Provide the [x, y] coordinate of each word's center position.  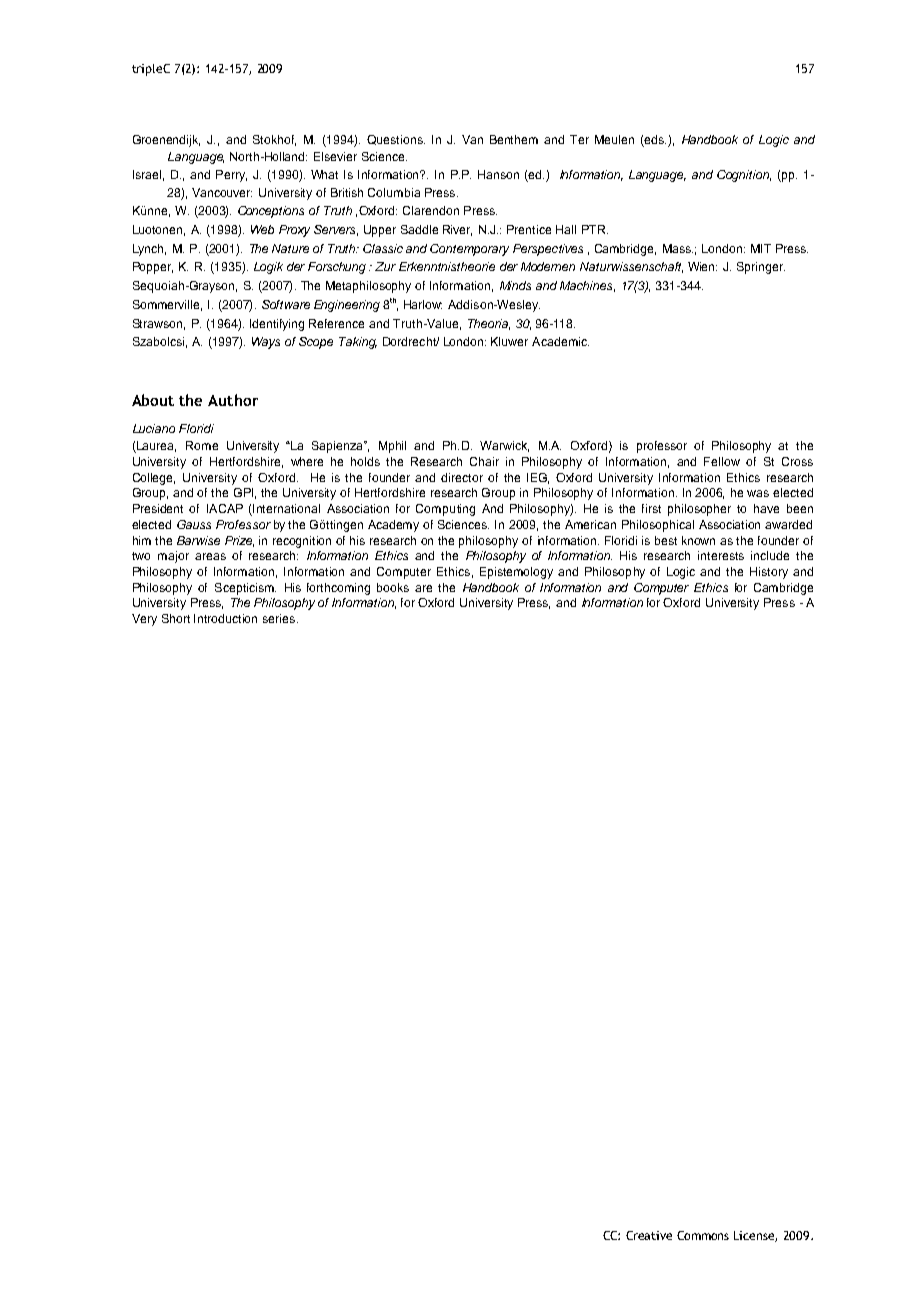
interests [721, 555]
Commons [703, 1235]
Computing [445, 510]
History [769, 573]
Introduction [225, 618]
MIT [761, 248]
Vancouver [222, 192]
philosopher [699, 510]
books [393, 587]
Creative [649, 1235]
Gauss [194, 524]
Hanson [498, 174]
